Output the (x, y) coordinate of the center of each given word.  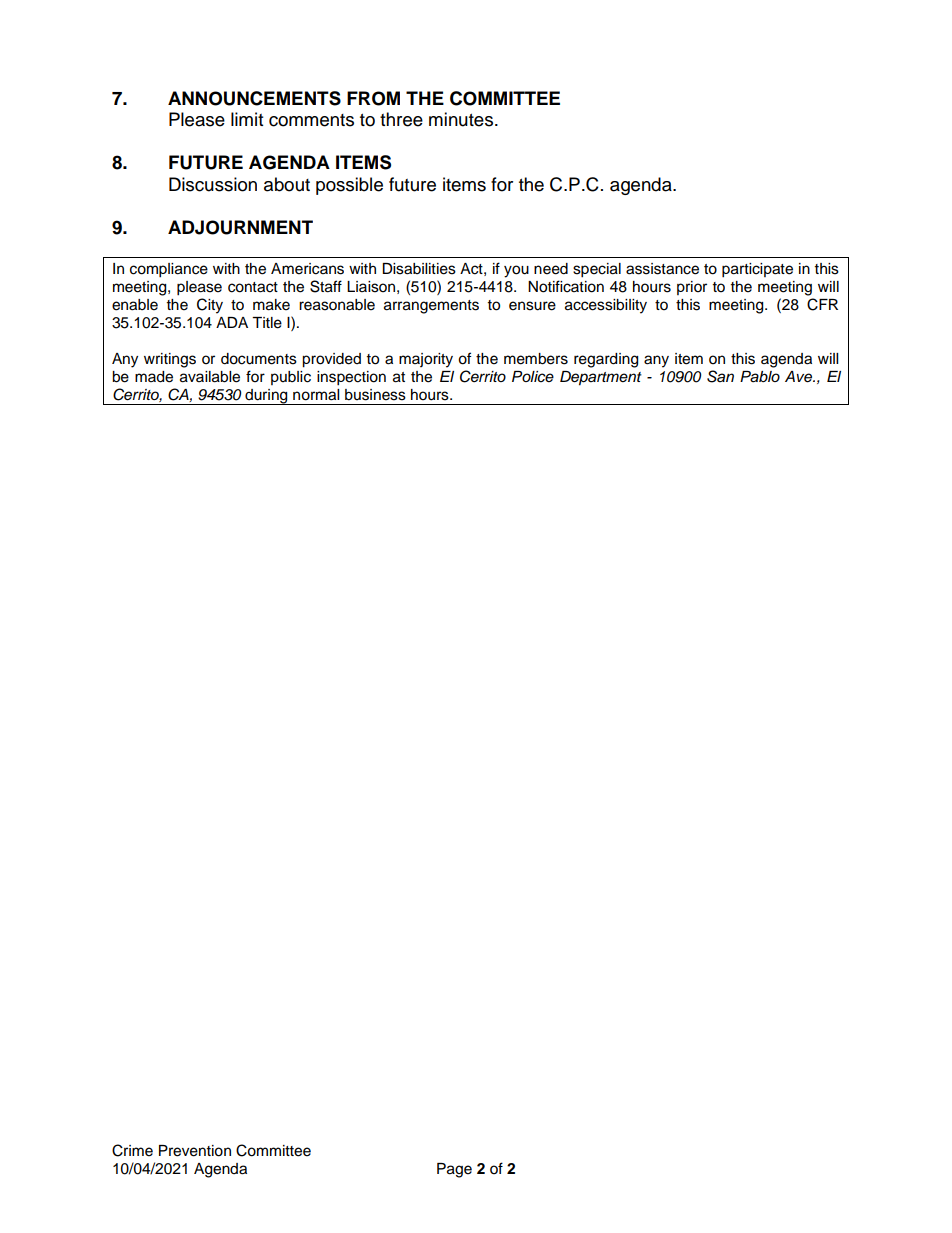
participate (757, 270)
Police (533, 376)
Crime (132, 1150)
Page (454, 1170)
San (720, 376)
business (375, 395)
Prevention (195, 1151)
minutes (462, 119)
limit (247, 119)
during (266, 397)
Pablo (760, 377)
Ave (799, 377)
